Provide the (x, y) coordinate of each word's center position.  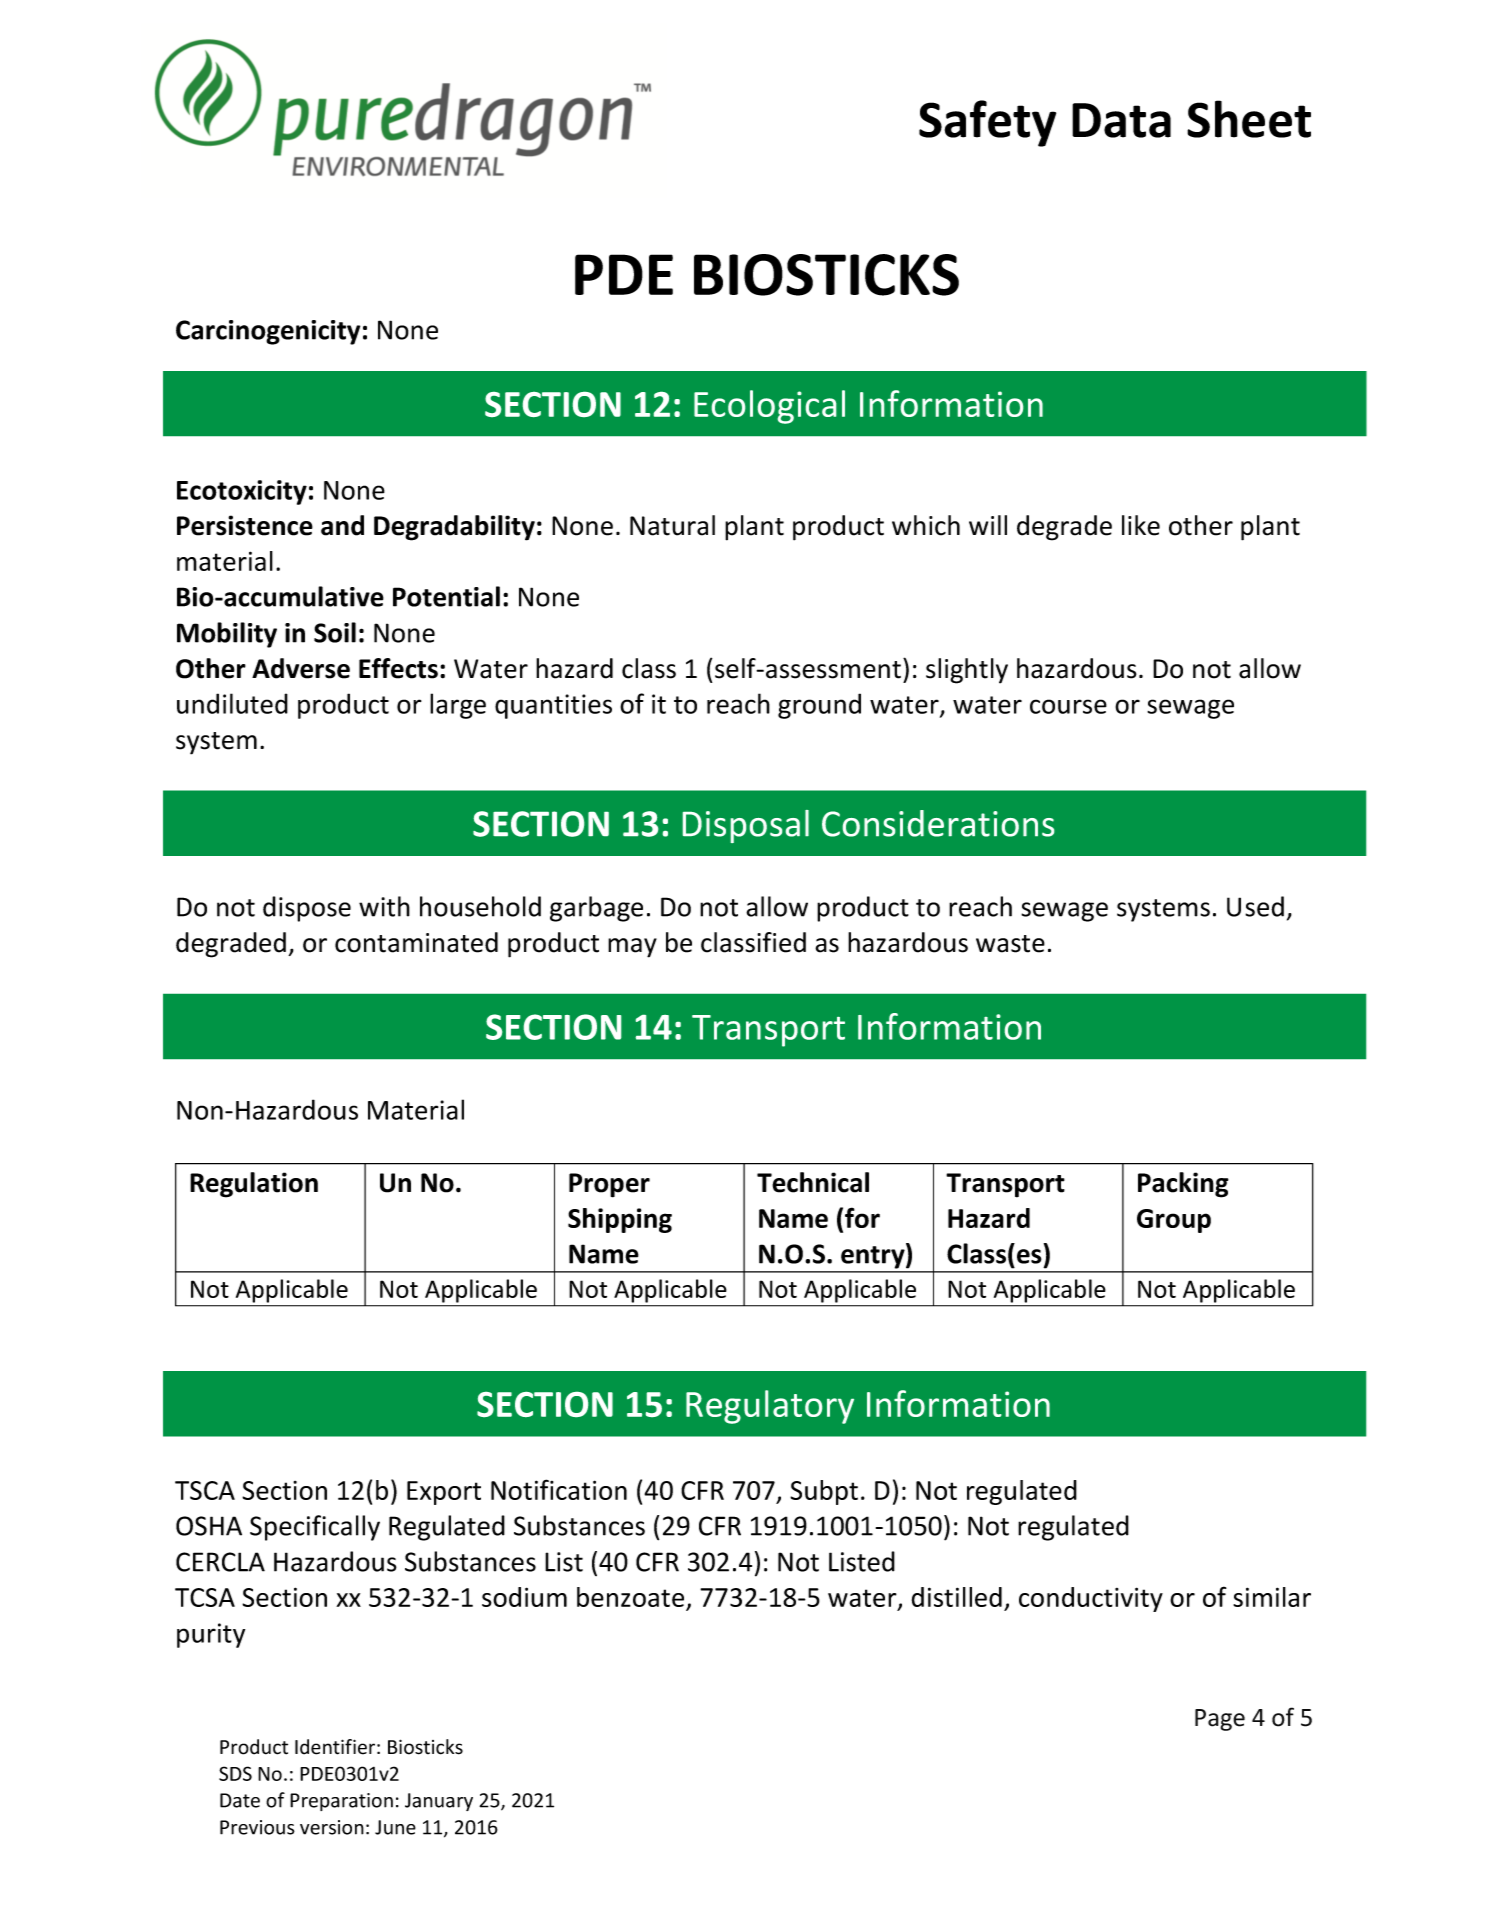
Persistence (245, 525)
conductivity (1091, 1599)
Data (1121, 120)
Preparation (341, 1802)
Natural (672, 525)
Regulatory (770, 1407)
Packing (1183, 1185)
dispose (307, 909)
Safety (987, 123)
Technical (813, 1182)
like (1141, 525)
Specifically (315, 1528)
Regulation (254, 1185)
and (342, 525)
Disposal (746, 826)
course (1068, 706)
